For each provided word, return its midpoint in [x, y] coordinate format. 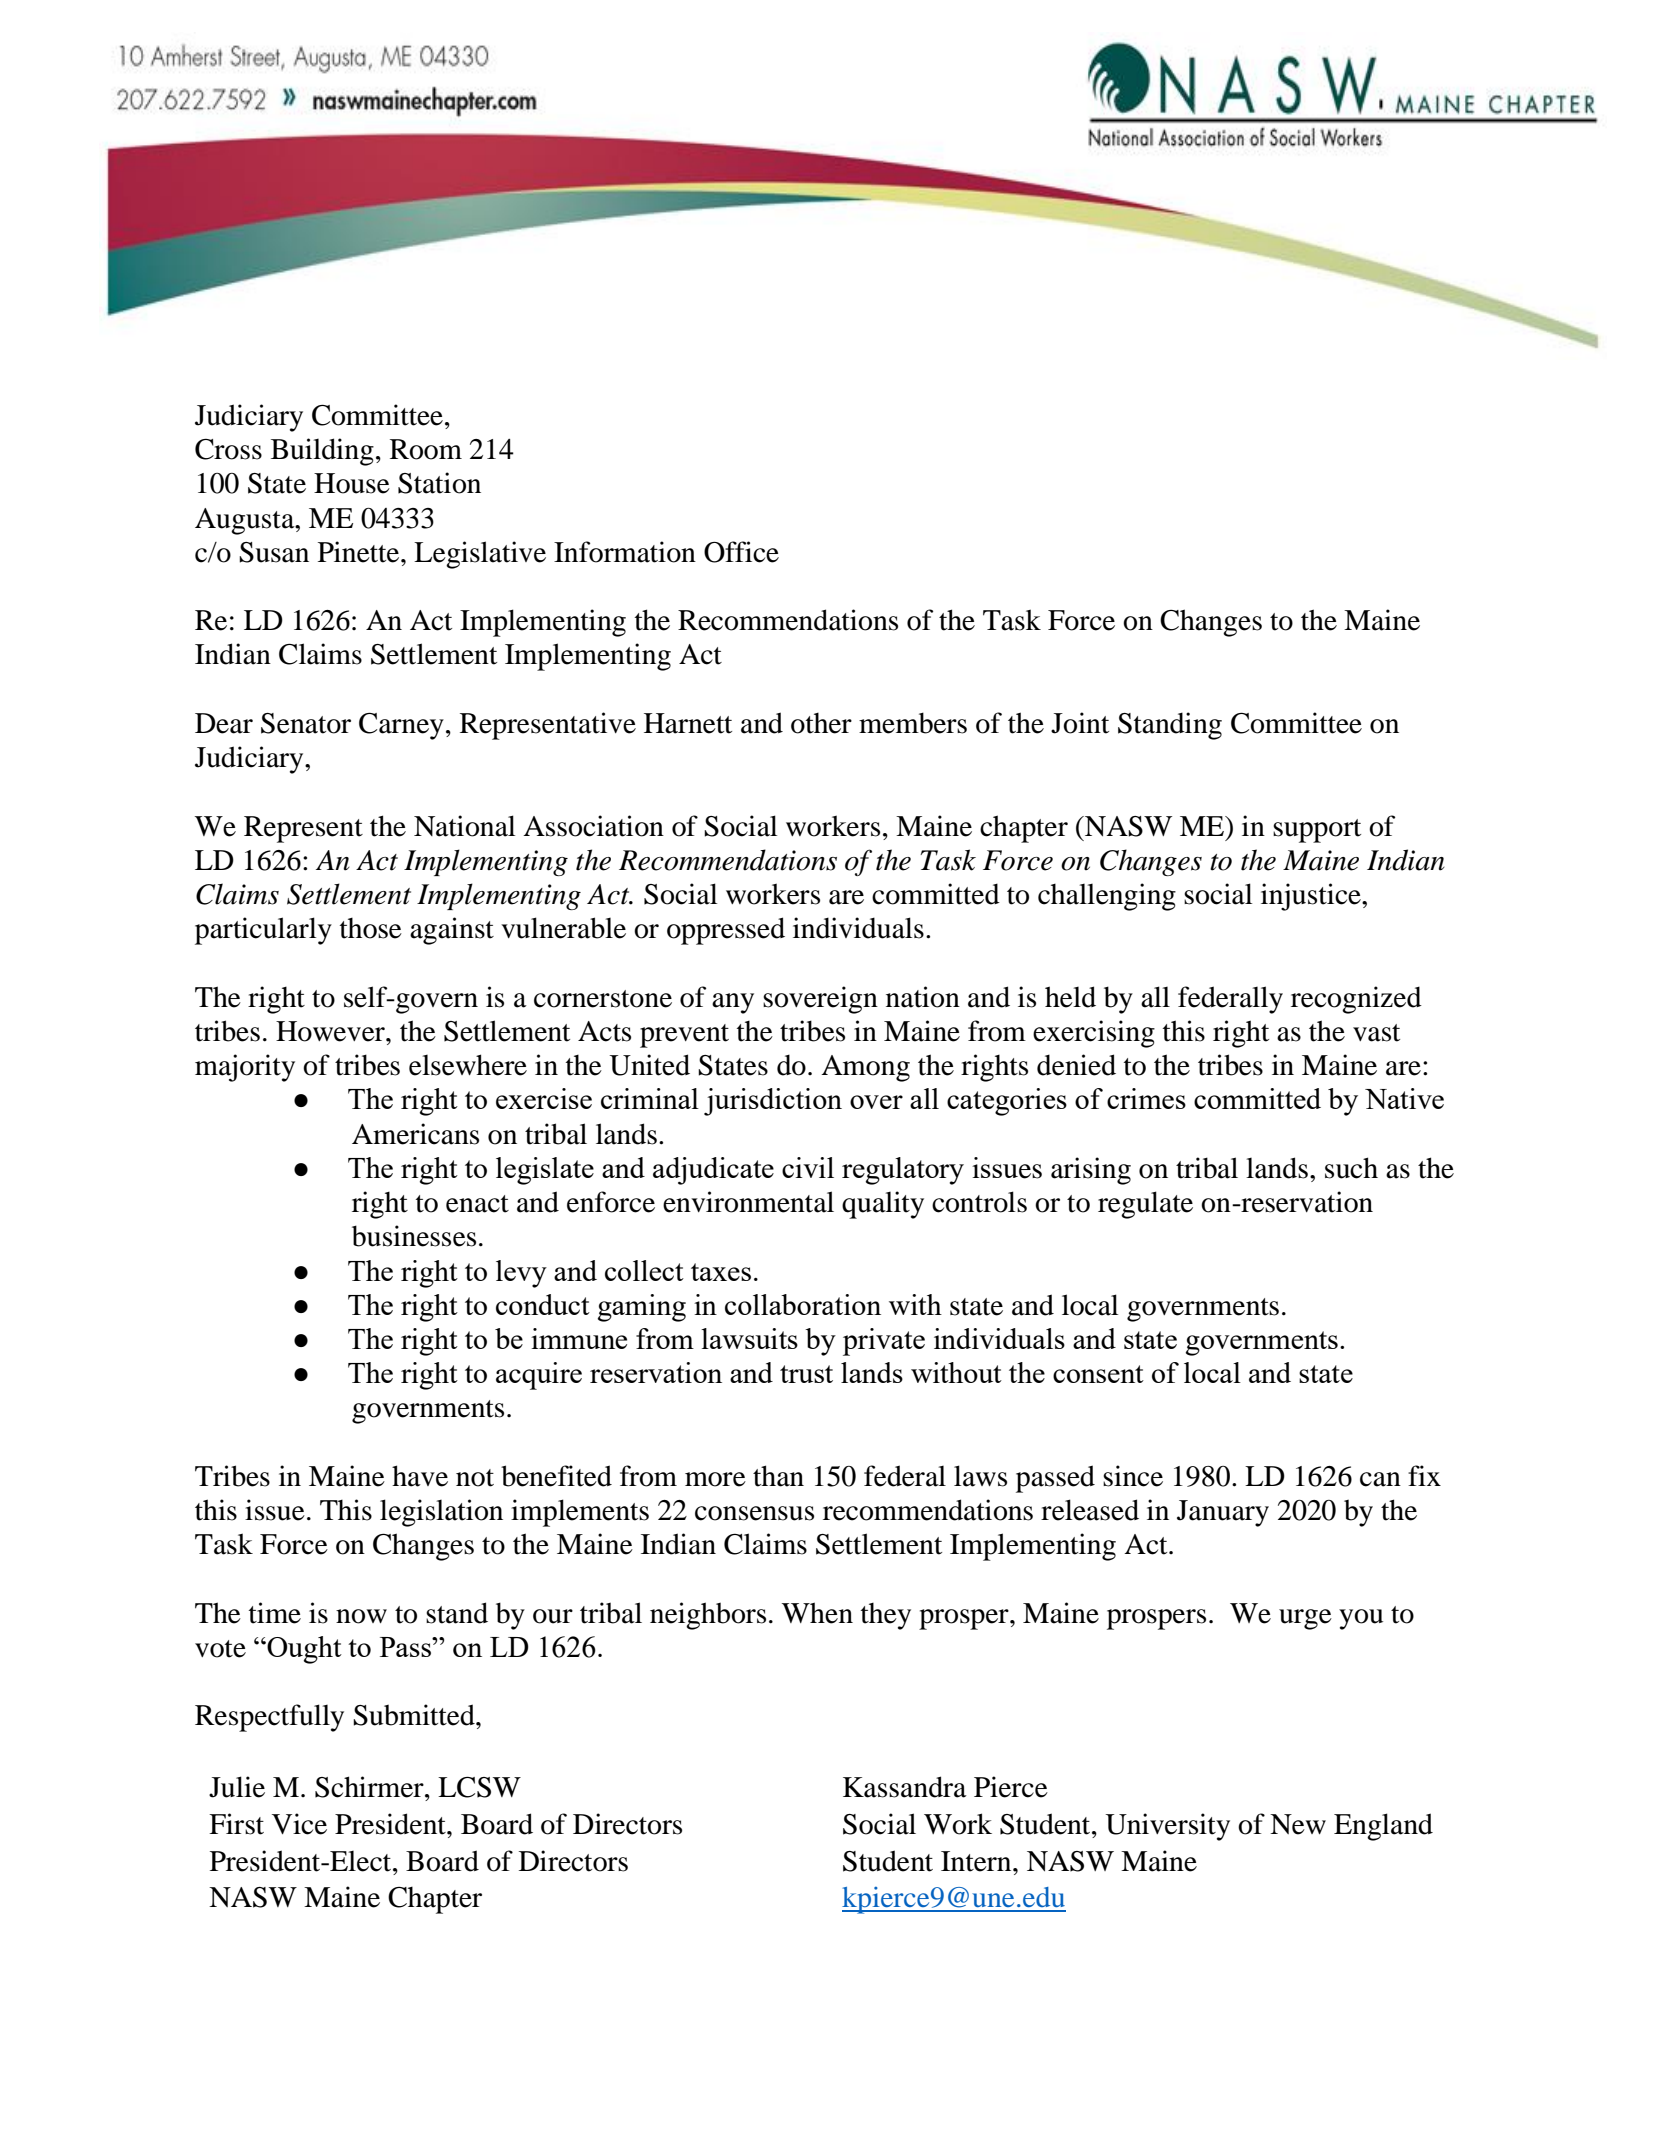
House [352, 483]
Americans [415, 1134]
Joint [1080, 723]
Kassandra [905, 1787]
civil [808, 1167]
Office [741, 552]
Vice [299, 1824]
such [1351, 1168]
